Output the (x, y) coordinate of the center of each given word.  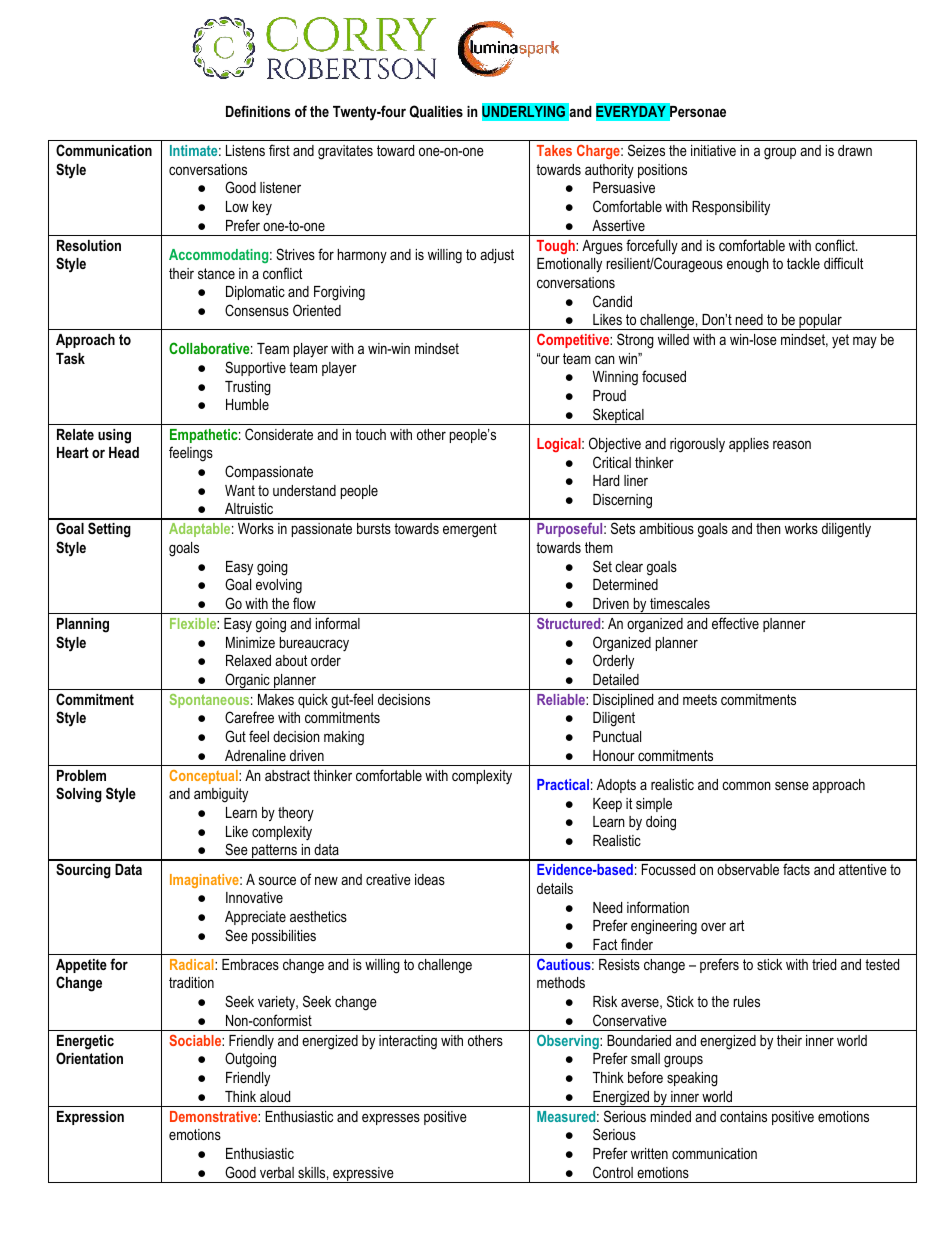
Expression (90, 1118)
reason (792, 444)
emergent (470, 530)
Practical (563, 784)
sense (792, 785)
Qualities (436, 111)
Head (124, 452)
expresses (391, 1119)
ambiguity (221, 795)
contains (743, 1116)
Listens (245, 150)
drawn (855, 150)
